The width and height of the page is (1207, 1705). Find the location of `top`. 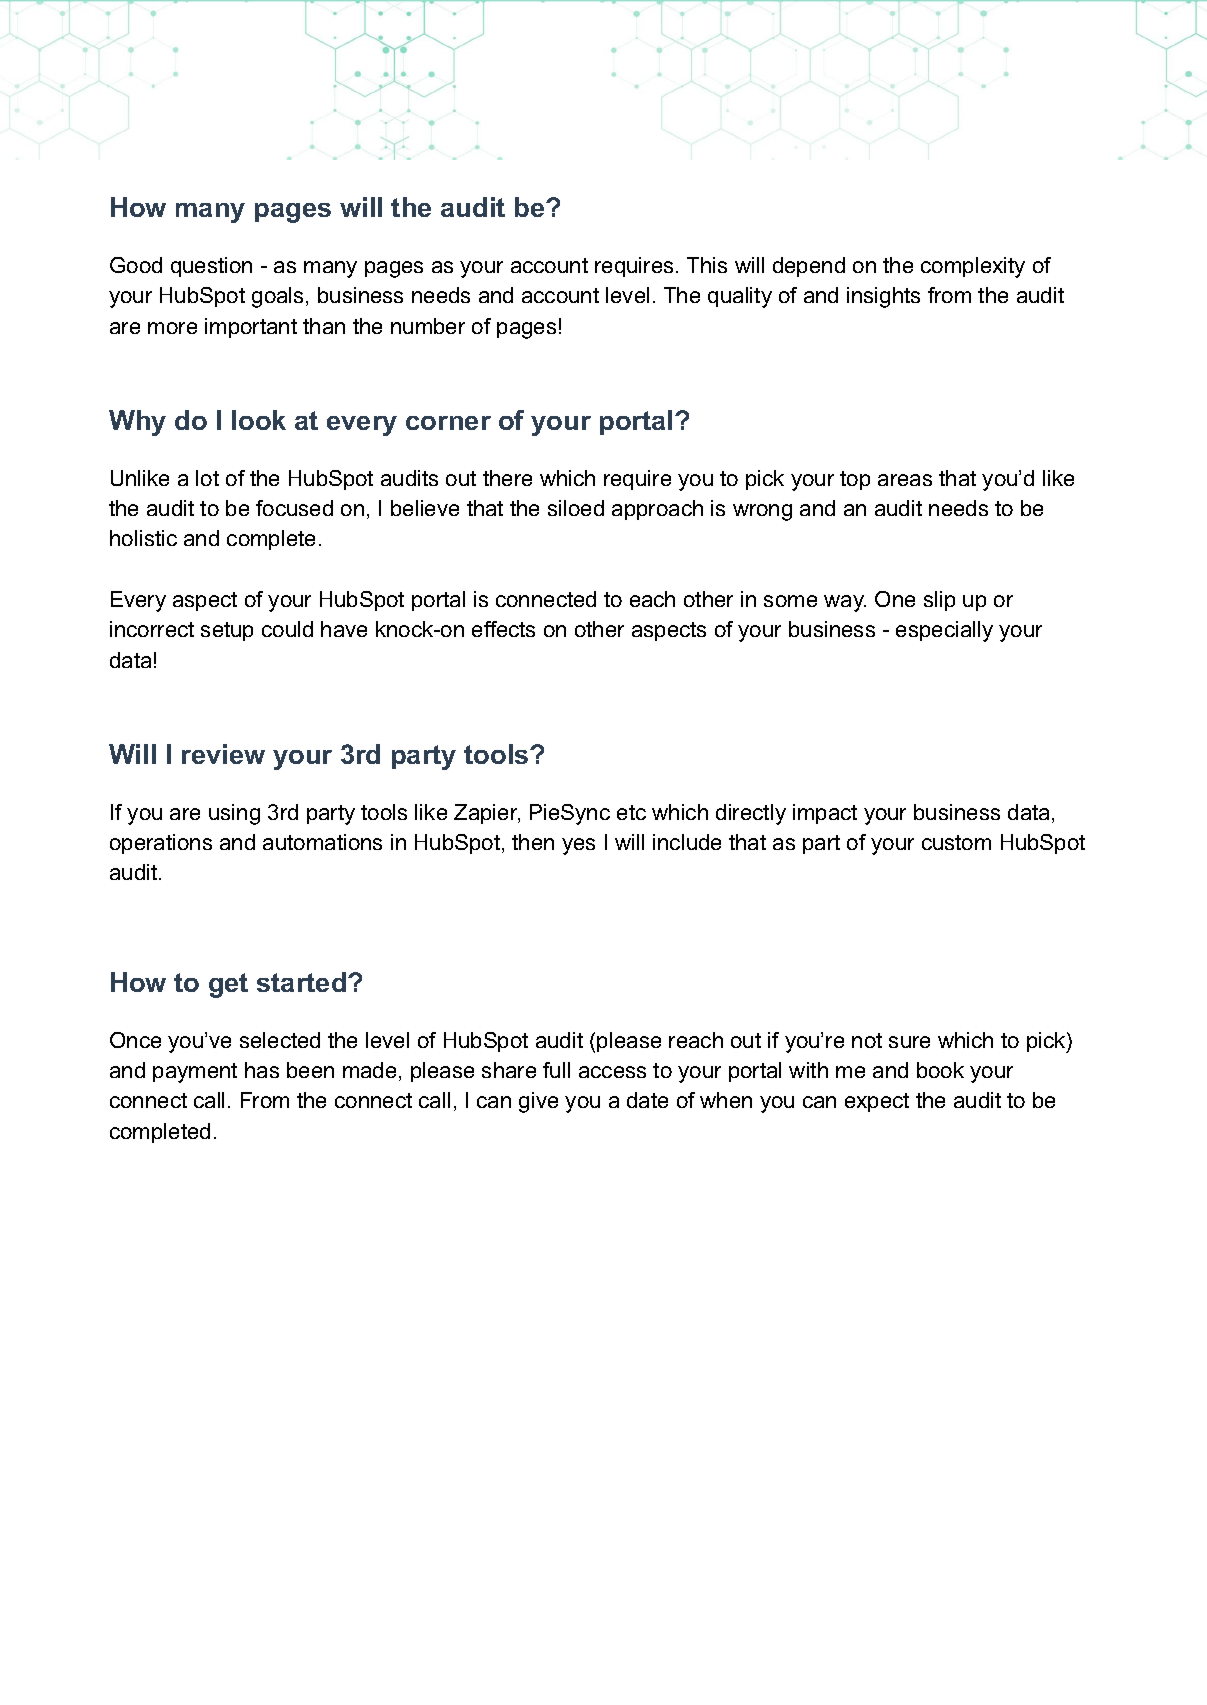

top is located at coordinates (855, 480).
